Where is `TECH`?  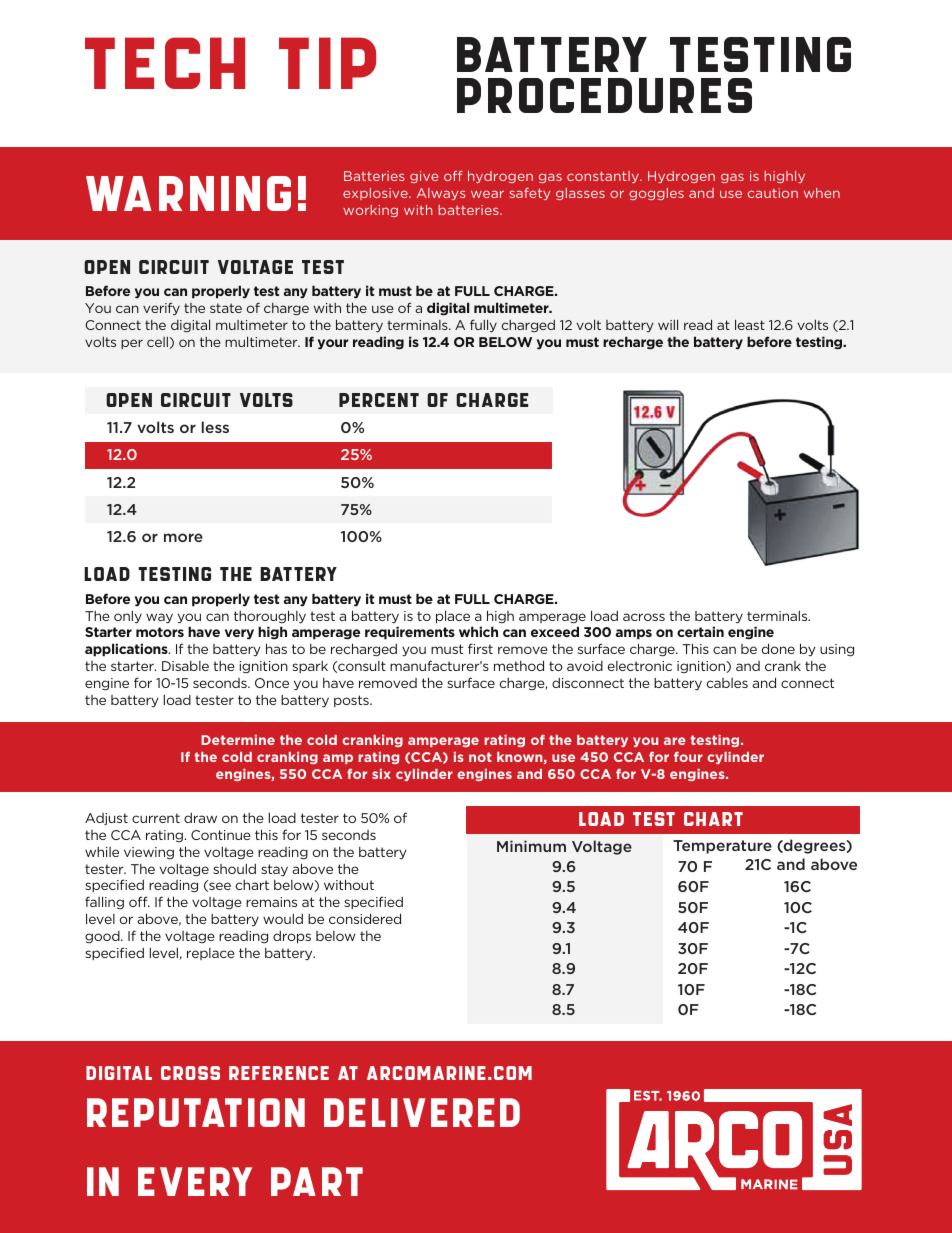
TECH is located at coordinates (165, 63).
